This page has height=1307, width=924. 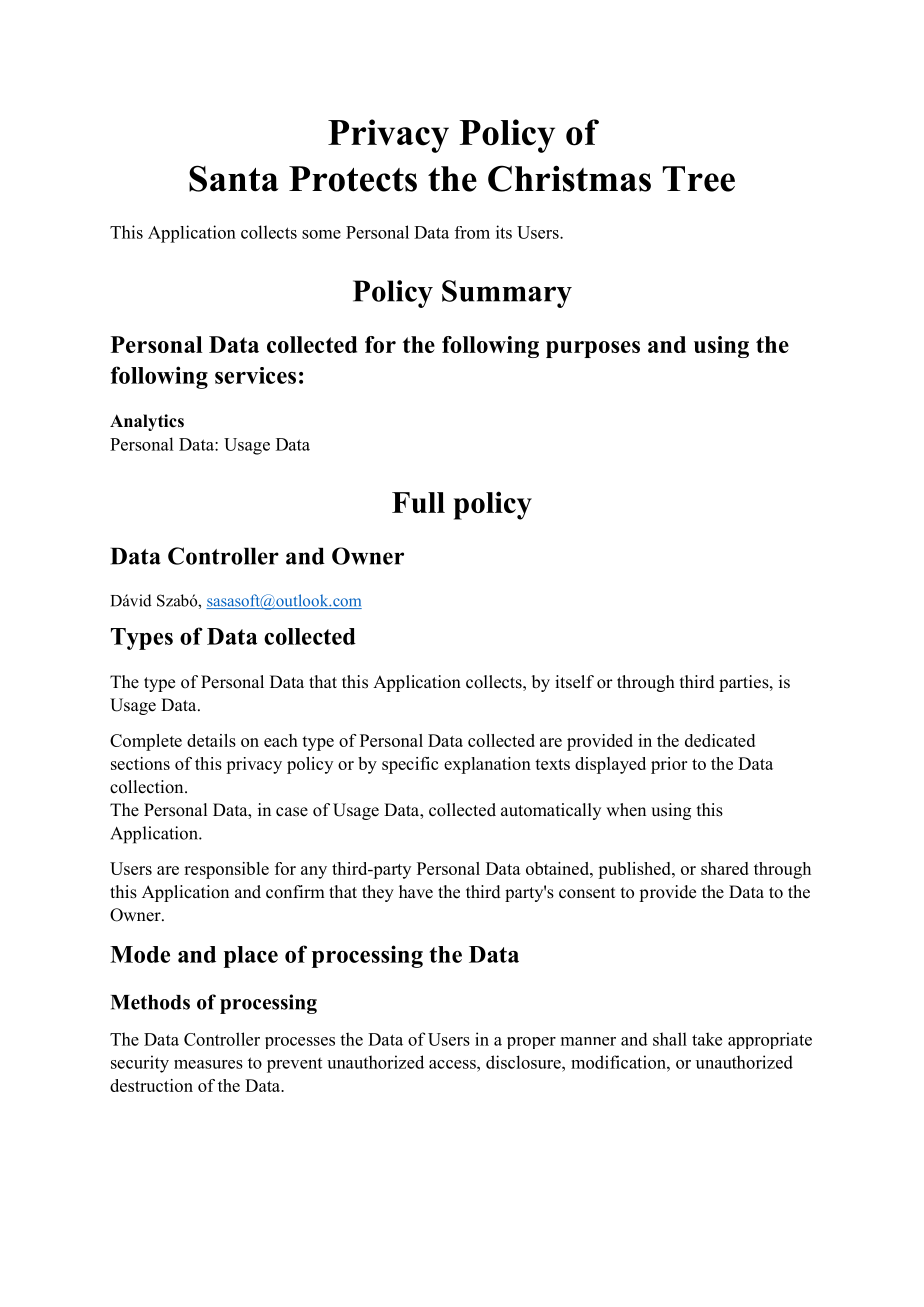 I want to click on measures, so click(x=208, y=1064).
